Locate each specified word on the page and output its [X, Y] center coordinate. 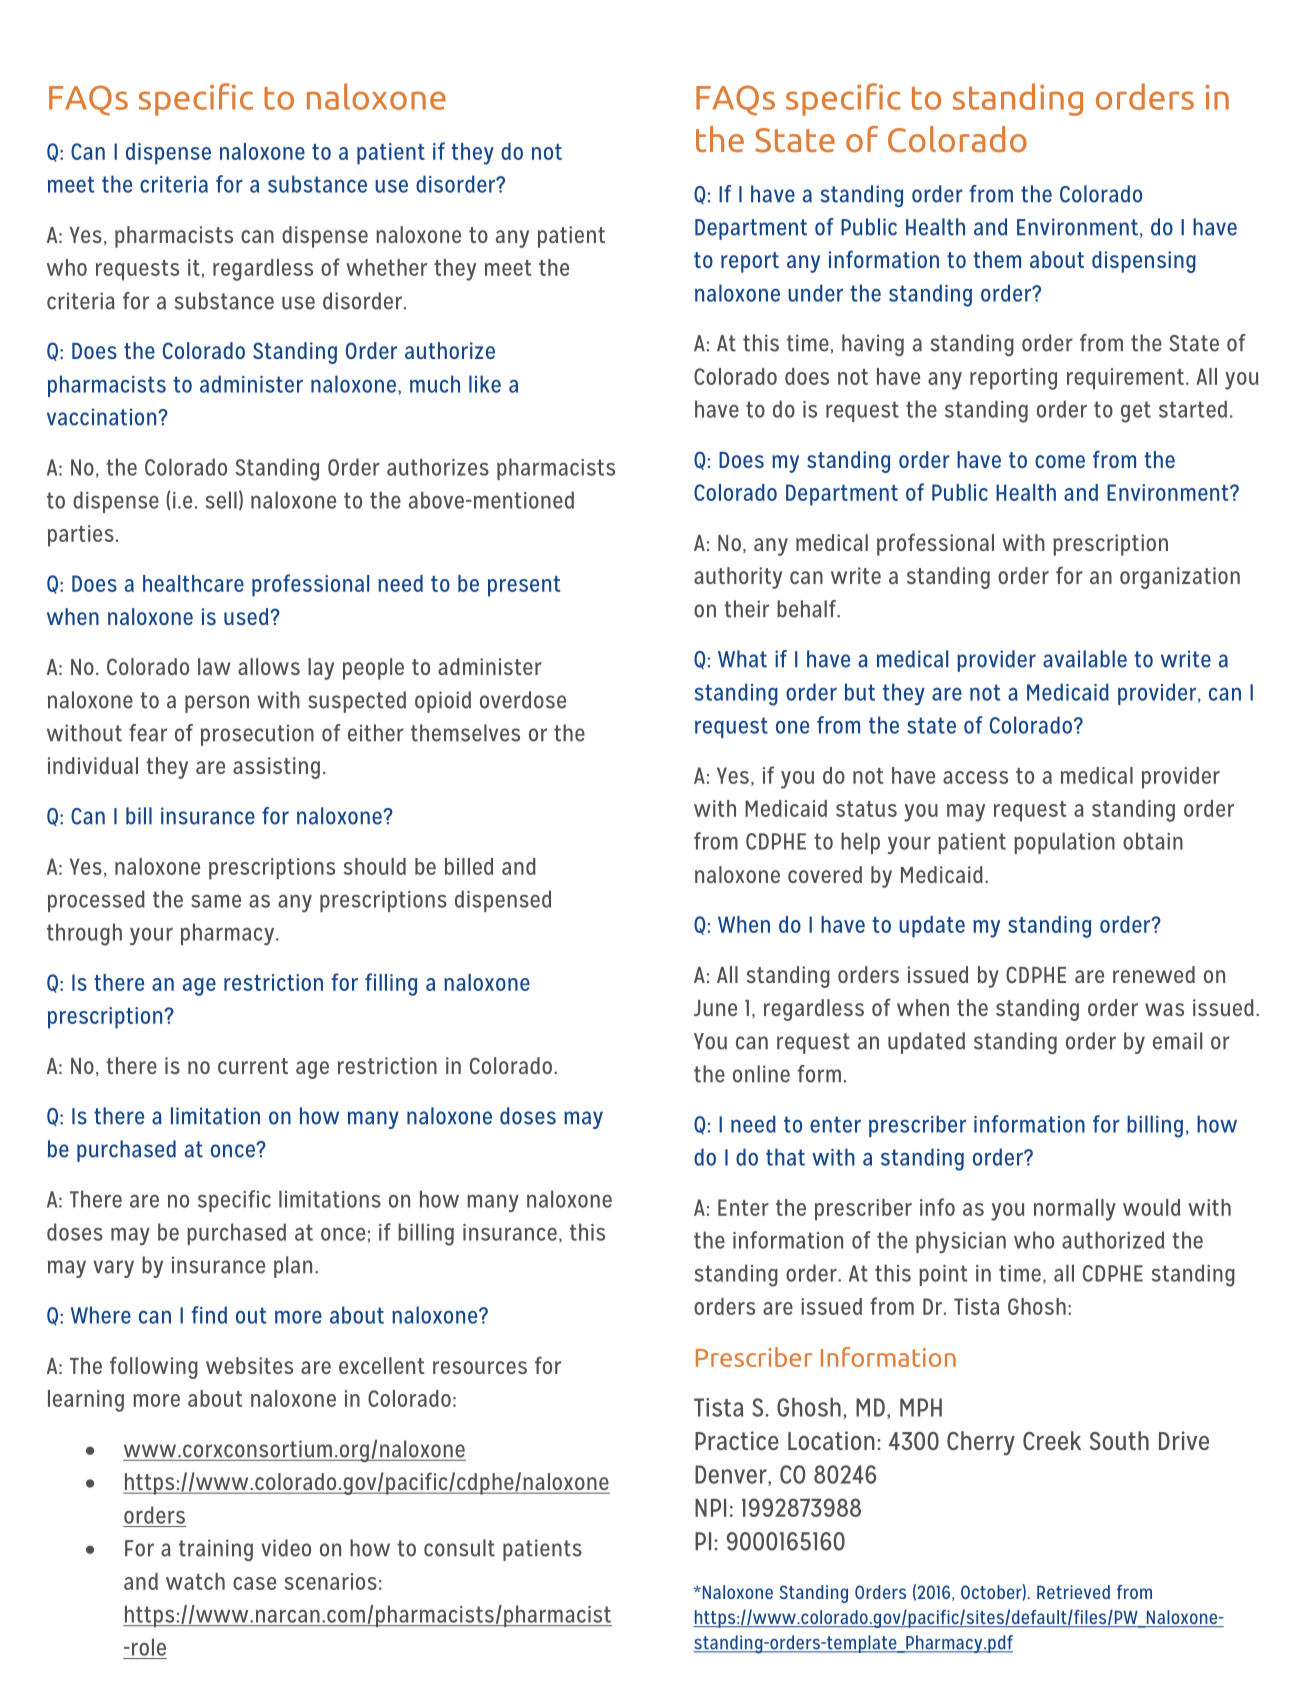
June [715, 1008]
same [216, 901]
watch [195, 1581]
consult [459, 1548]
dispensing [1144, 262]
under [815, 293]
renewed [1154, 974]
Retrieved [1073, 1592]
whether [386, 267]
